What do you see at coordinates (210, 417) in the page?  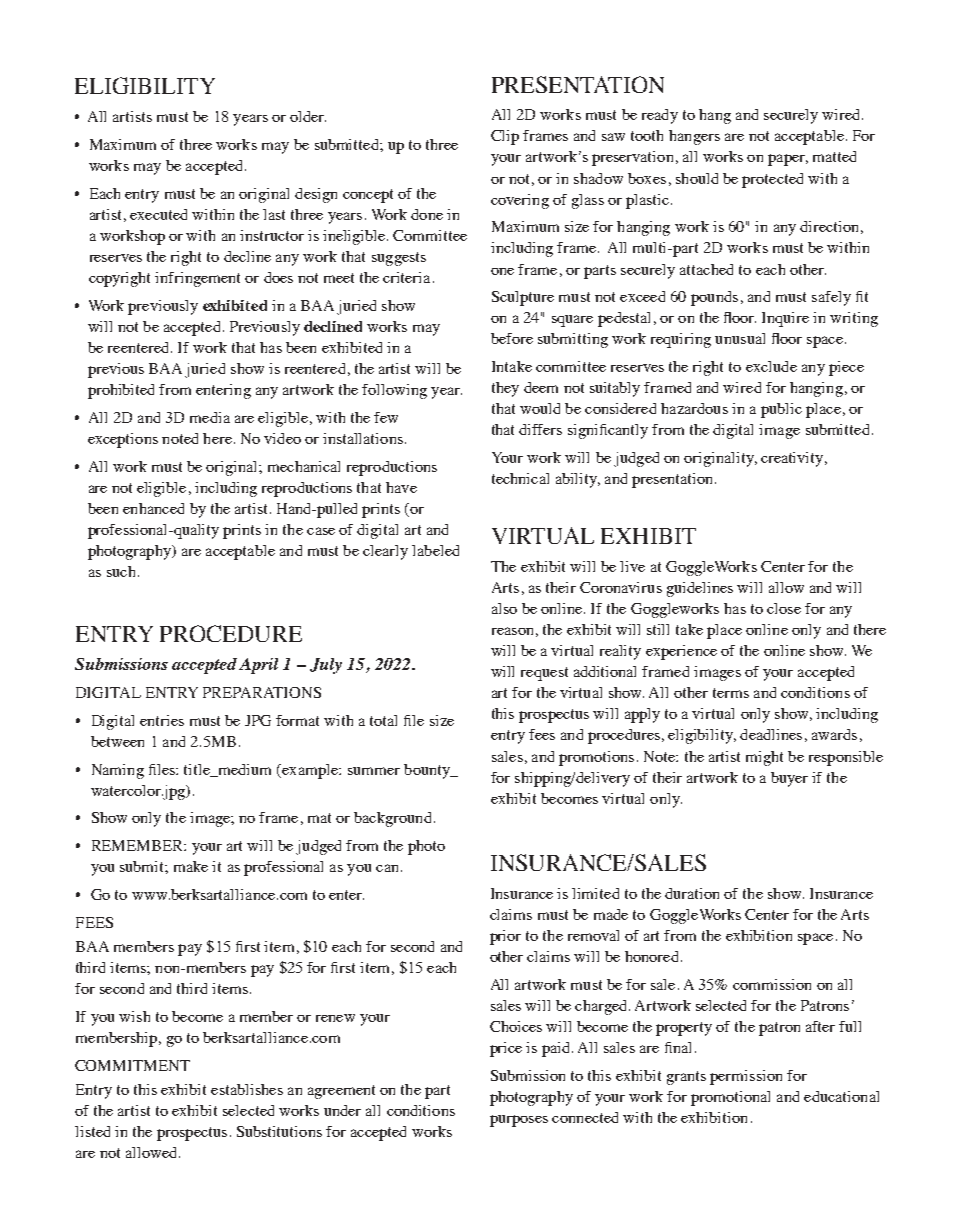 I see `media` at bounding box center [210, 417].
